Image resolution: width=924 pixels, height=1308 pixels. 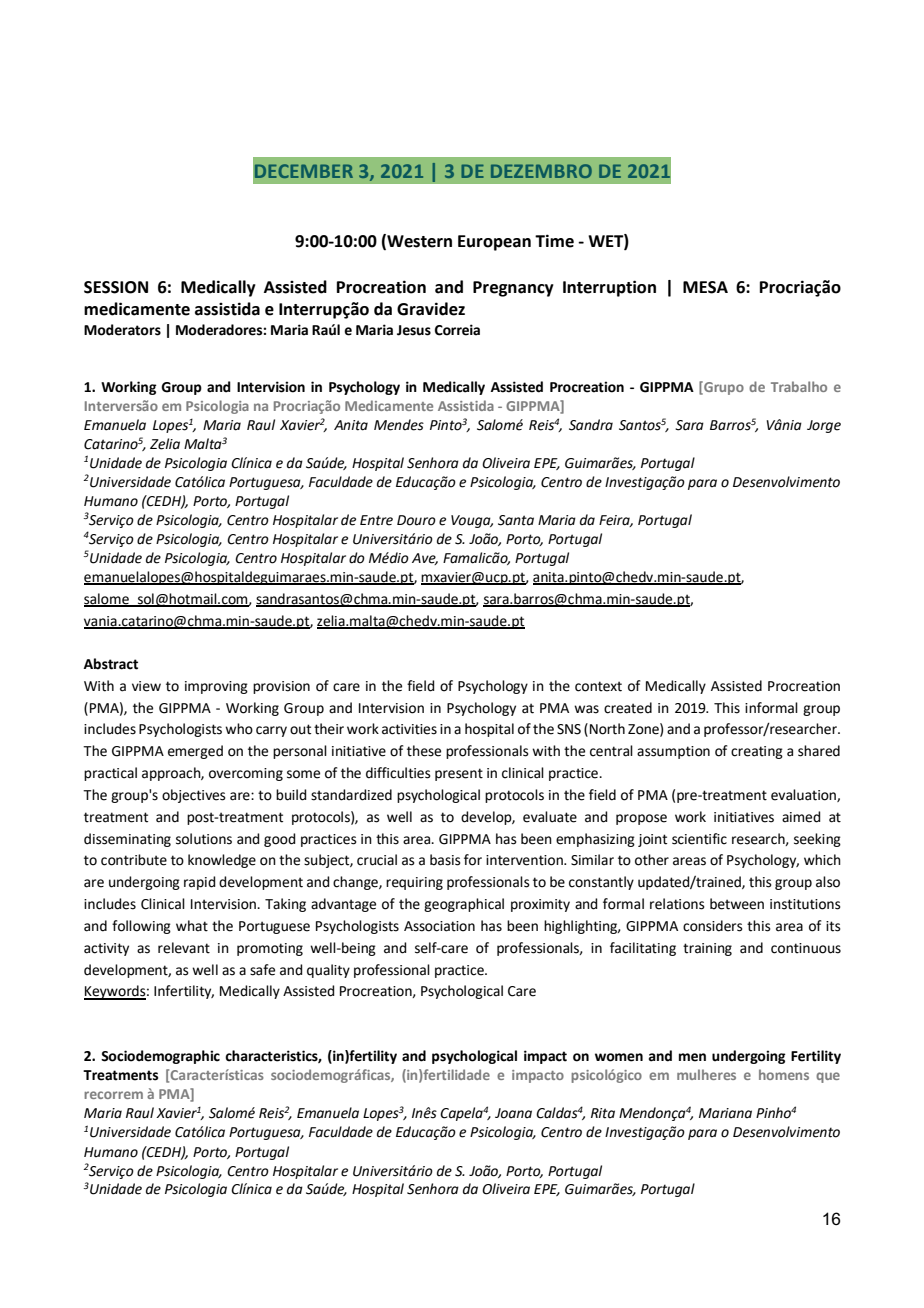 What do you see at coordinates (262, 970) in the page?
I see `safe` at bounding box center [262, 970].
